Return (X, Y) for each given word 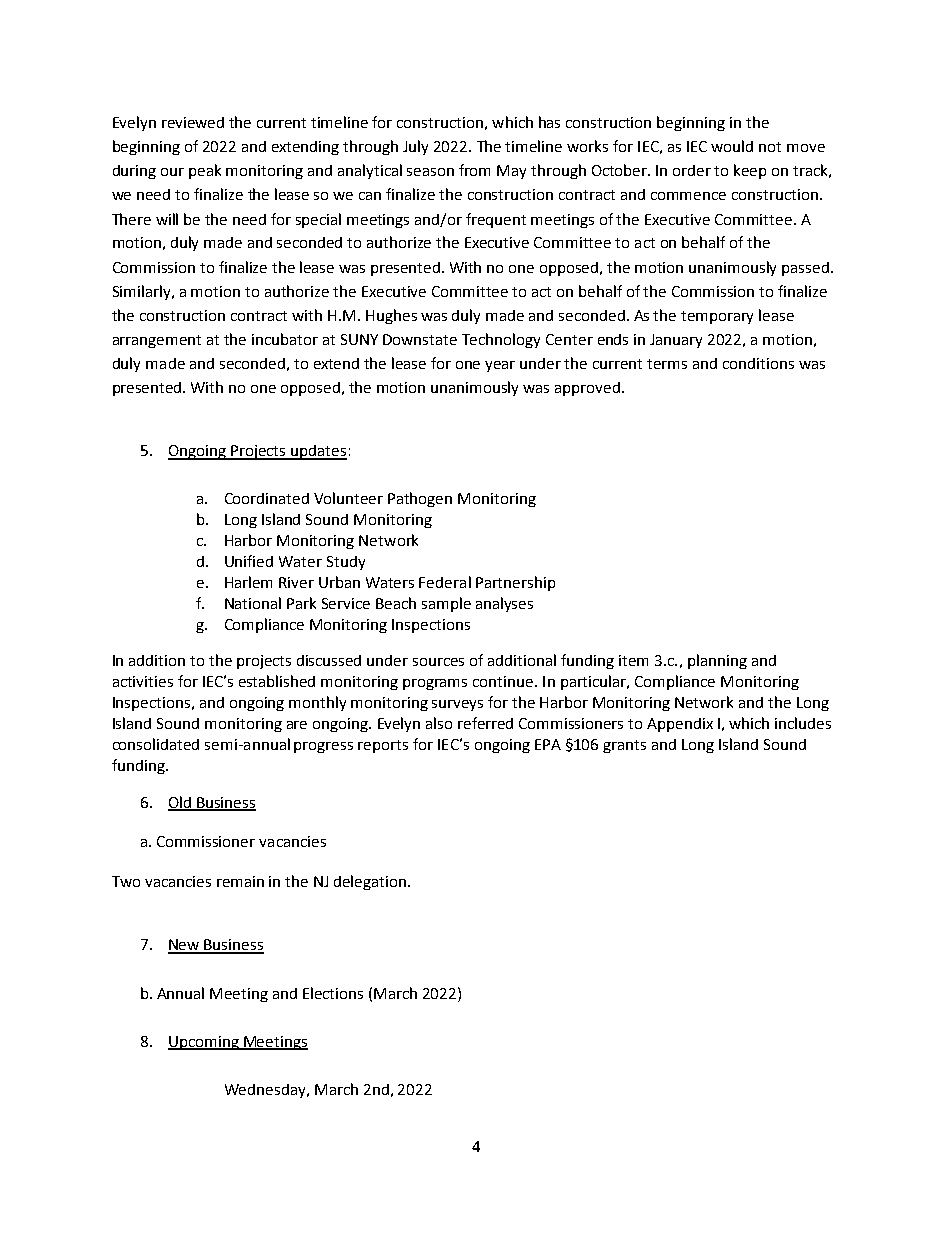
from (474, 170)
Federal (445, 582)
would (732, 146)
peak (205, 171)
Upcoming (204, 1043)
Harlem (248, 582)
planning (717, 661)
